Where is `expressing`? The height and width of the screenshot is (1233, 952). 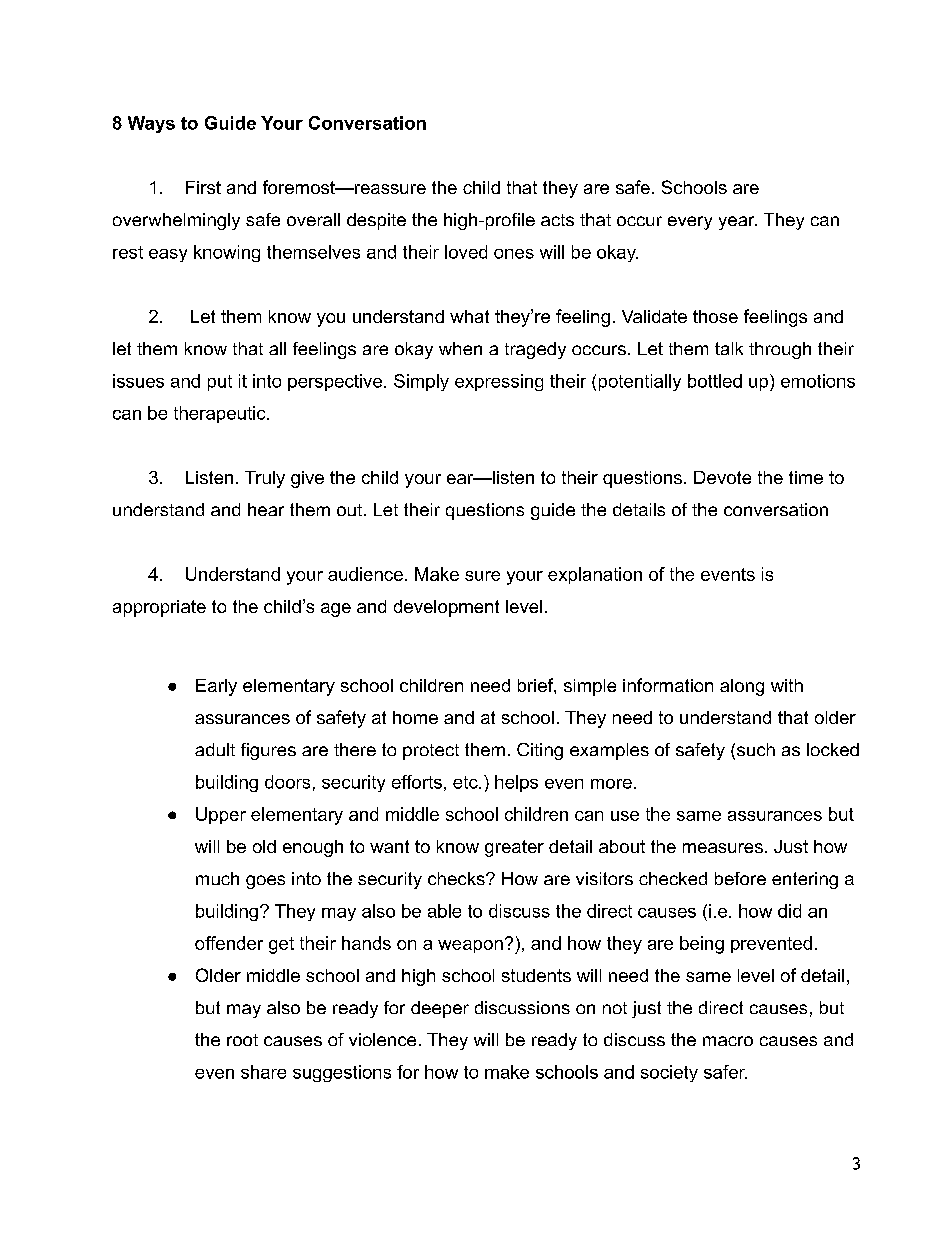 expressing is located at coordinates (499, 382).
